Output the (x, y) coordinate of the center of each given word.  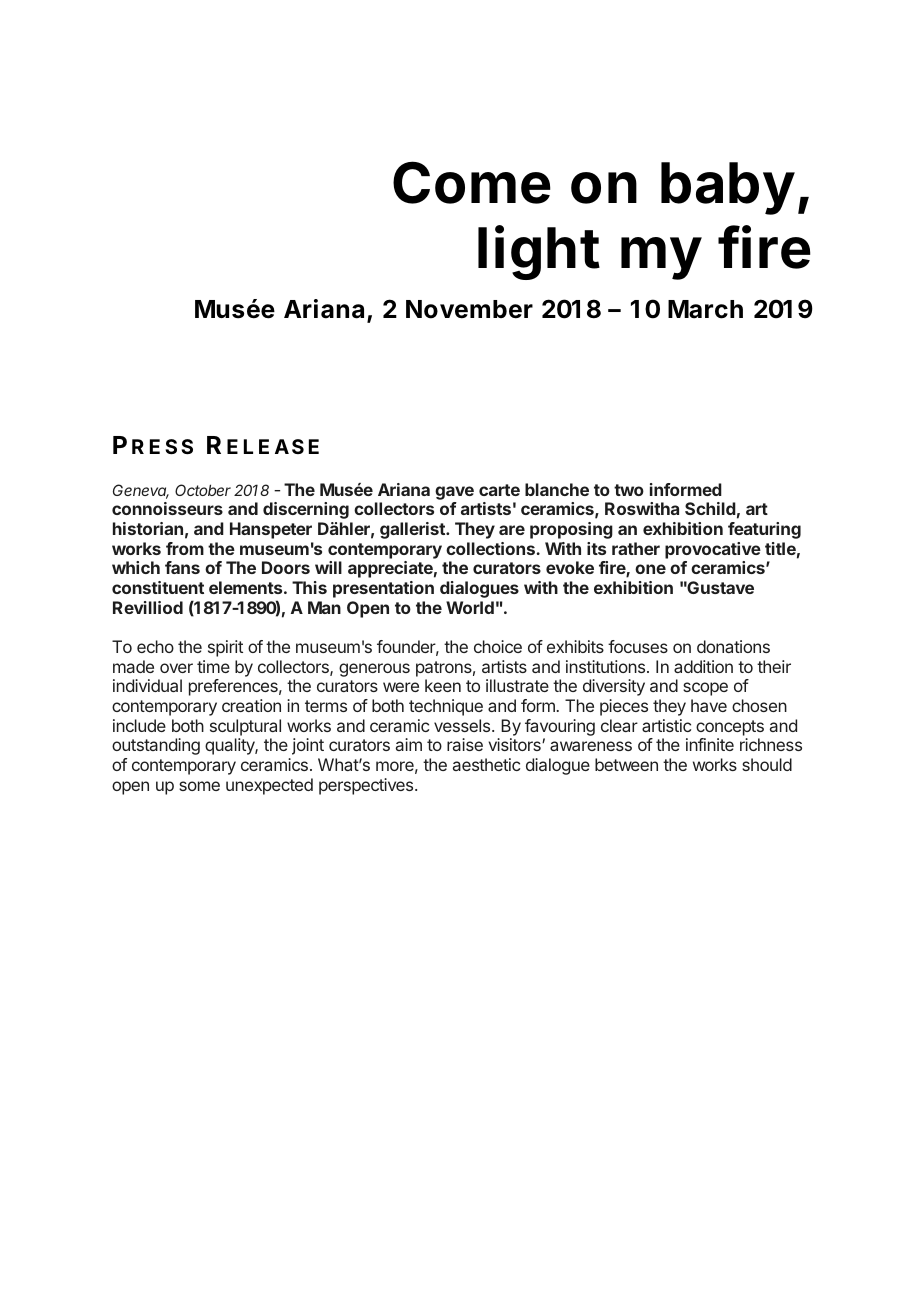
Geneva (141, 491)
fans (182, 567)
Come (472, 182)
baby (728, 188)
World (470, 607)
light (539, 252)
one (650, 569)
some (199, 786)
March (705, 309)
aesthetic (486, 764)
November (469, 309)
